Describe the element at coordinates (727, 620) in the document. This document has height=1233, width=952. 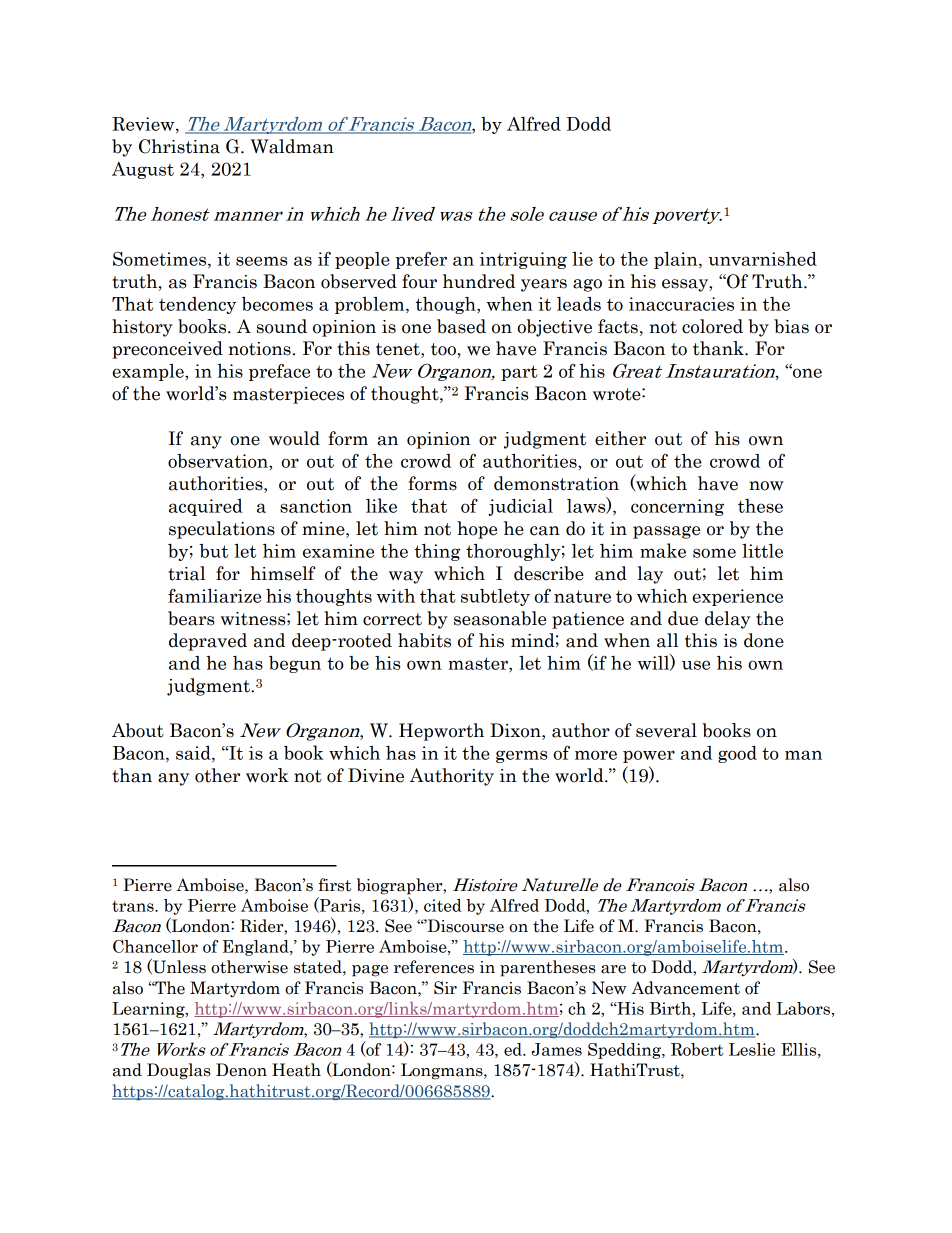
I see `delay` at that location.
